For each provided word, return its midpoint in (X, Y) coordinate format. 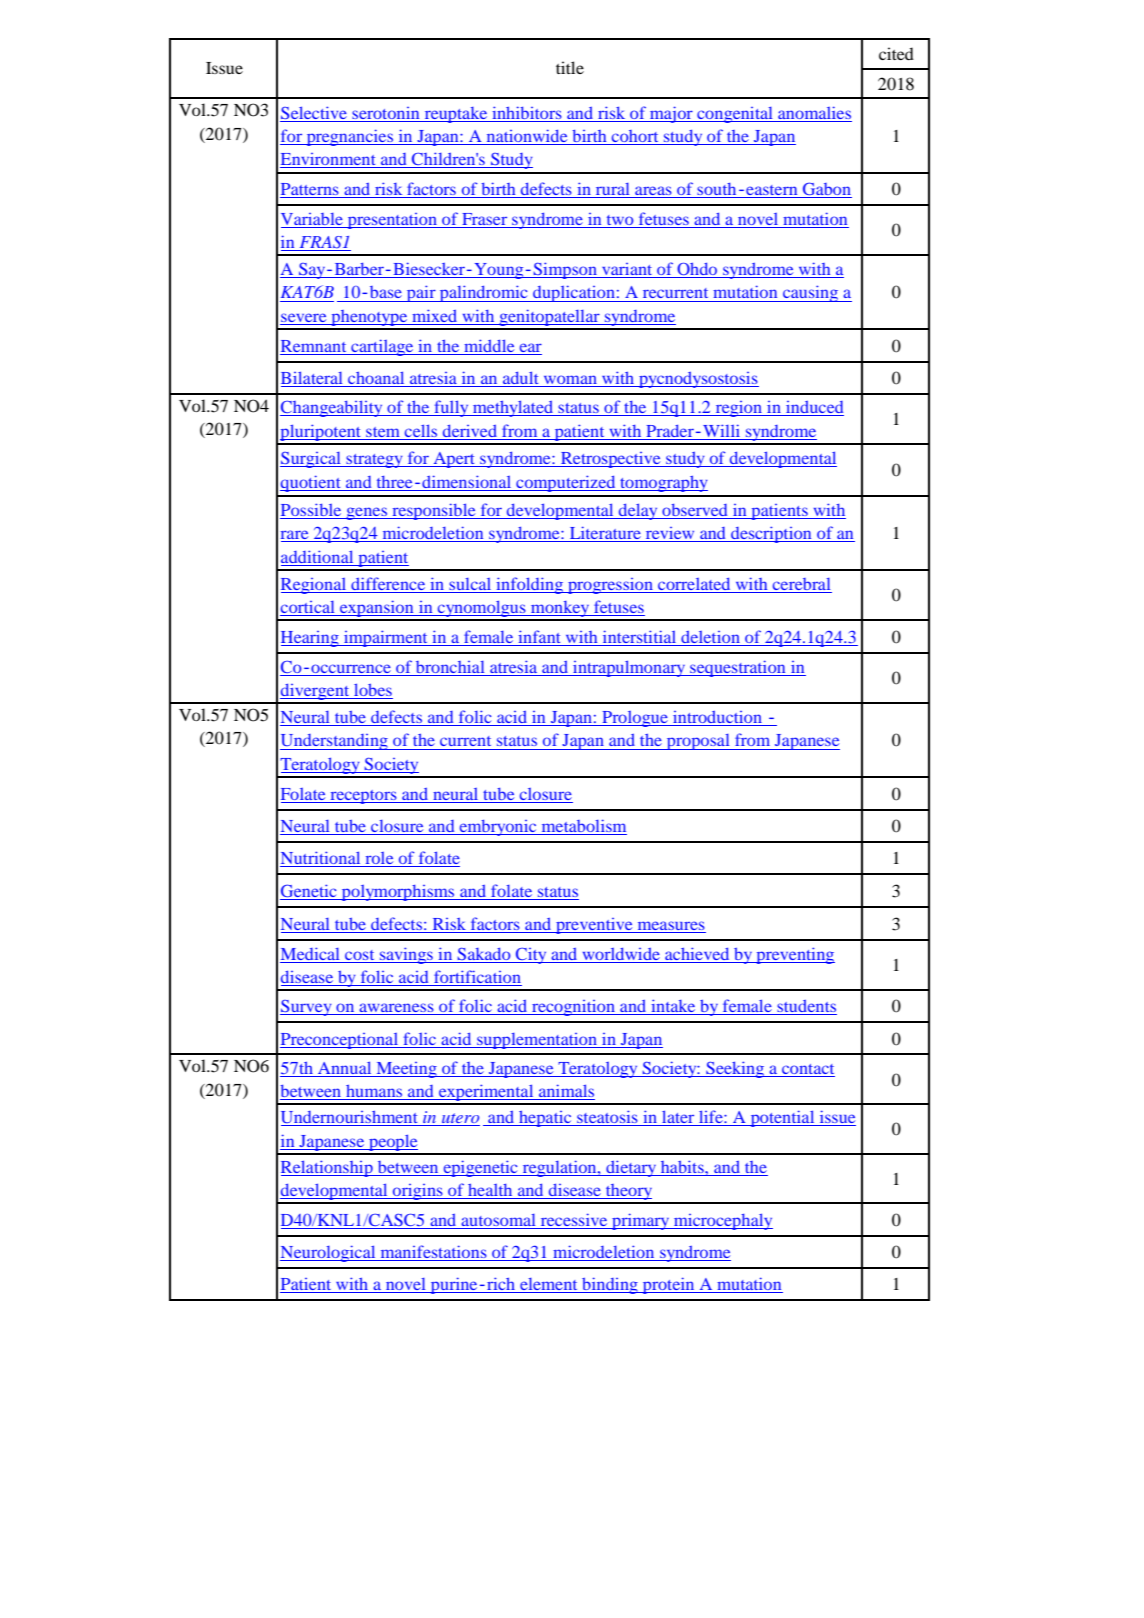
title (570, 67)
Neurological (329, 1253)
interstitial (639, 638)
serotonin (385, 113)
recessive (574, 1219)
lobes (372, 691)
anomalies (814, 112)
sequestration (738, 668)
